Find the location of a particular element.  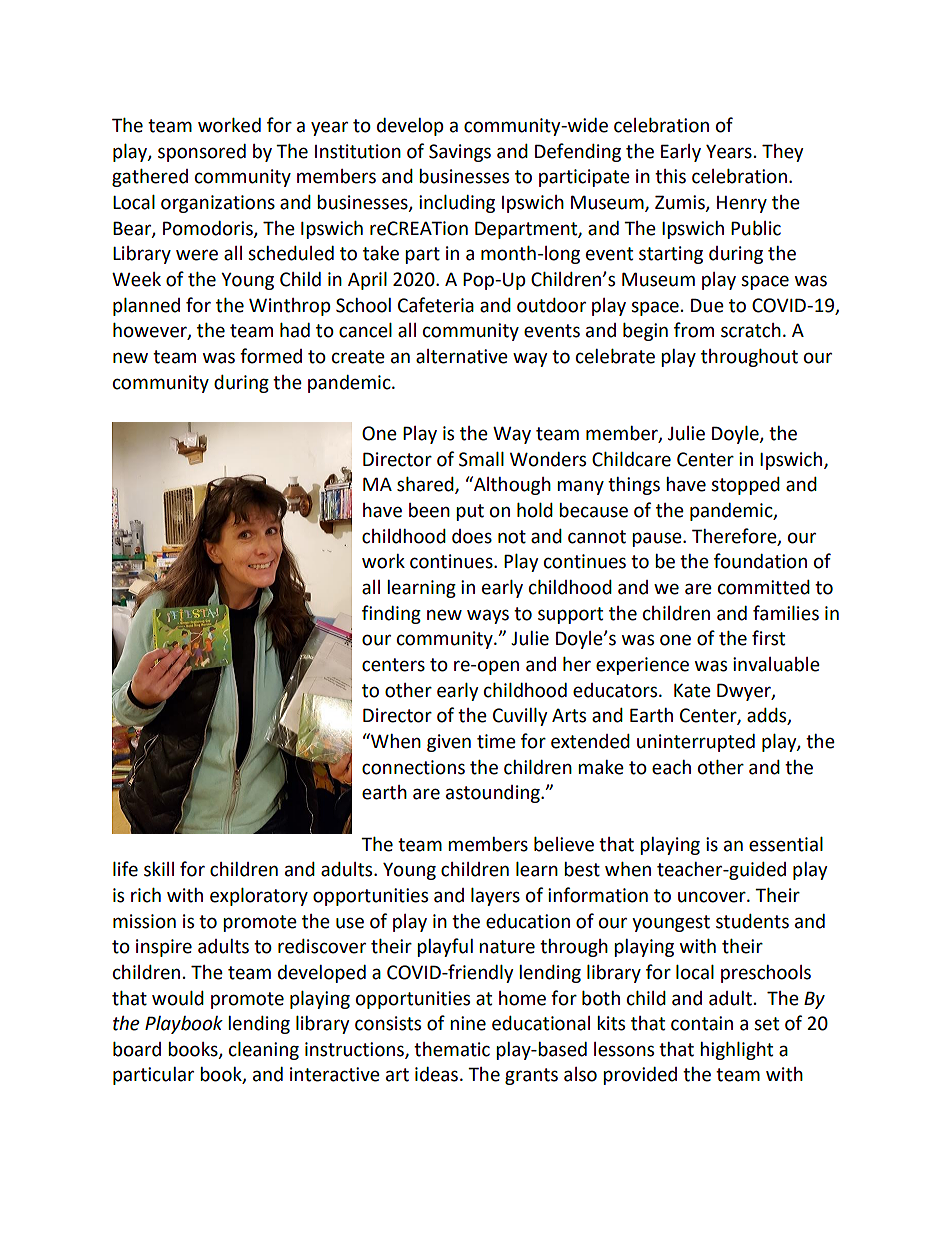

sponsored is located at coordinates (202, 153).
